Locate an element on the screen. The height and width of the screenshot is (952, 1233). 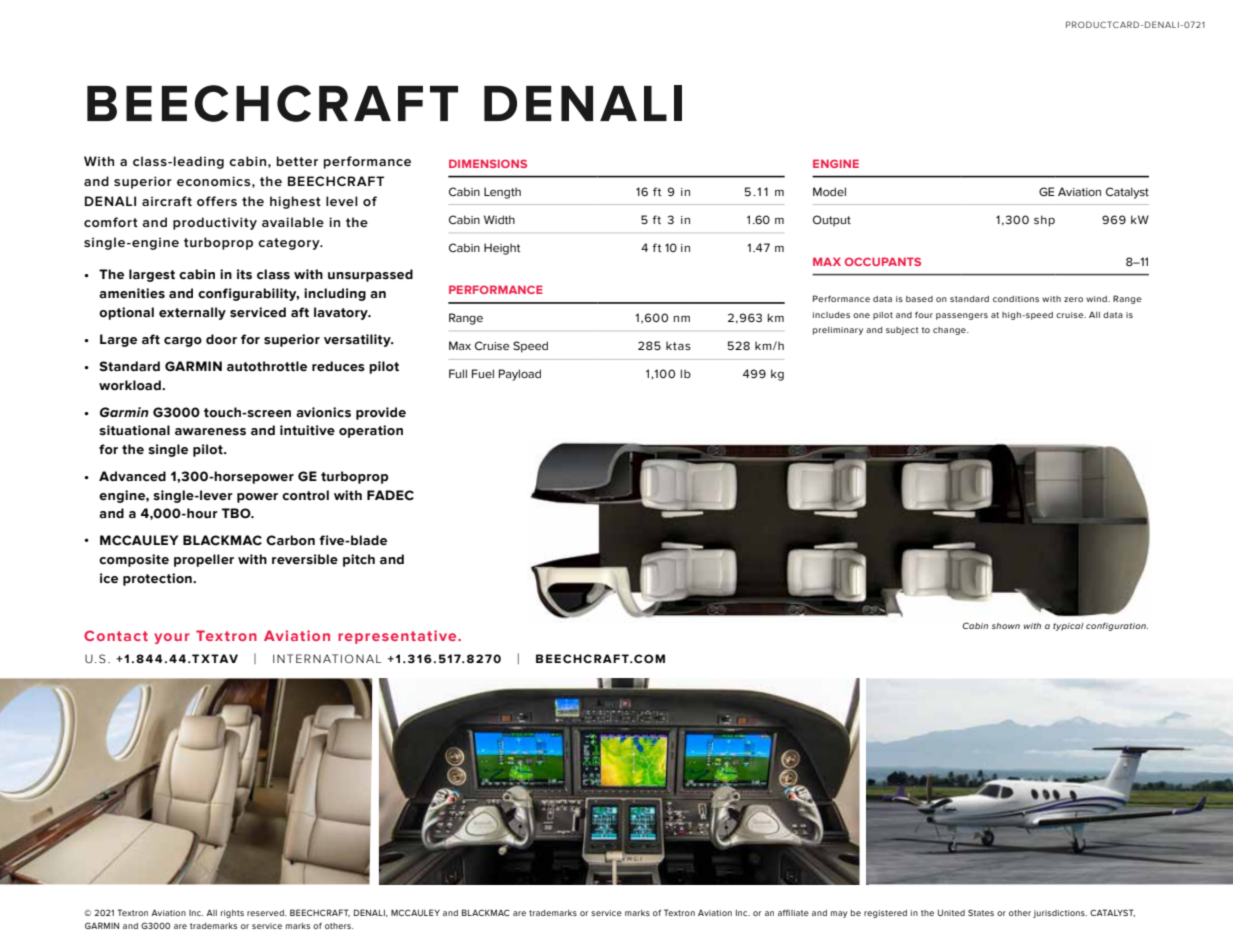
shp is located at coordinates (1044, 221).
